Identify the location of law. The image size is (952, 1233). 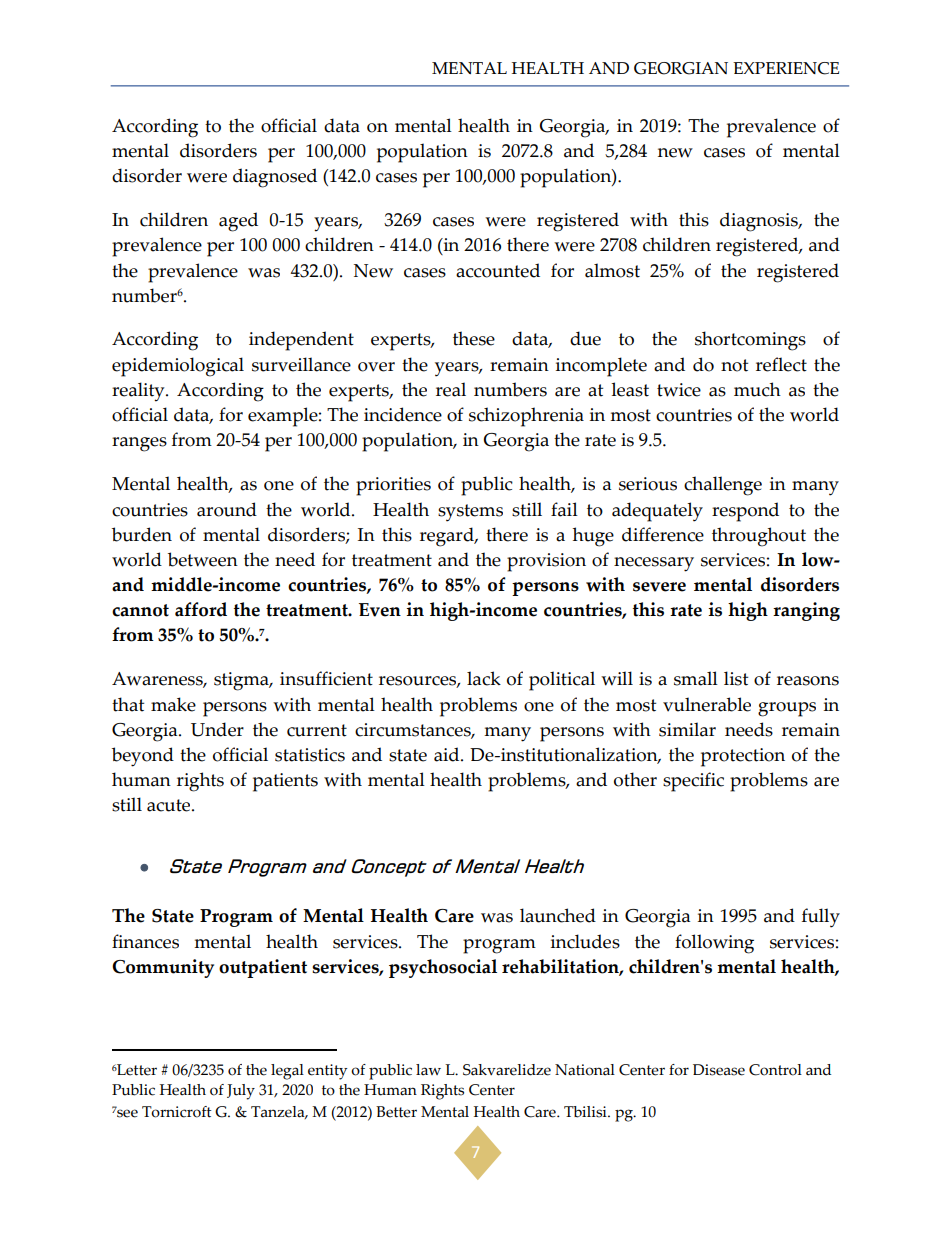
(428, 1070).
